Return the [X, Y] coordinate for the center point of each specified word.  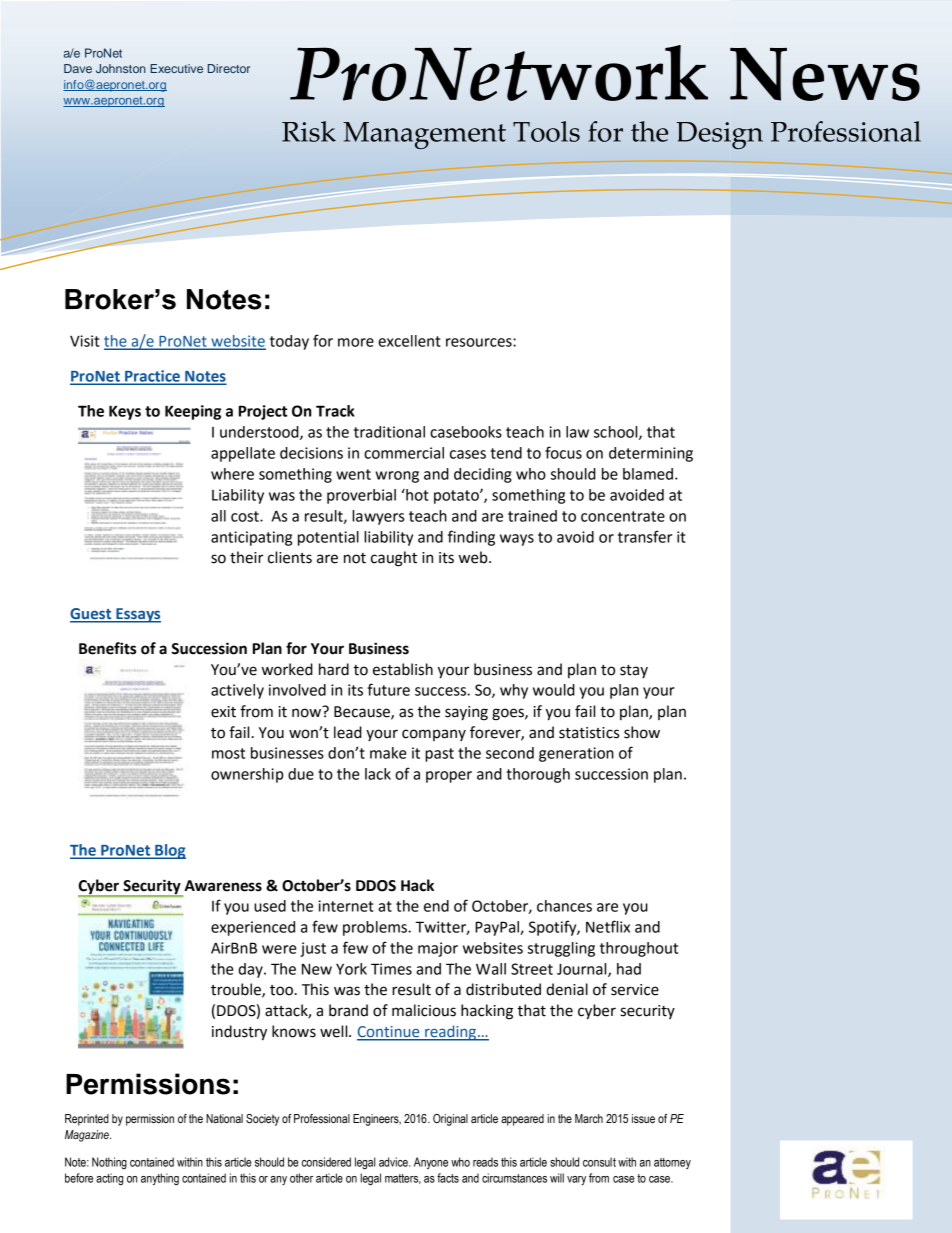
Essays [137, 615]
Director [229, 68]
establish [403, 669]
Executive [176, 68]
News [825, 74]
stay [634, 671]
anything [160, 1179]
